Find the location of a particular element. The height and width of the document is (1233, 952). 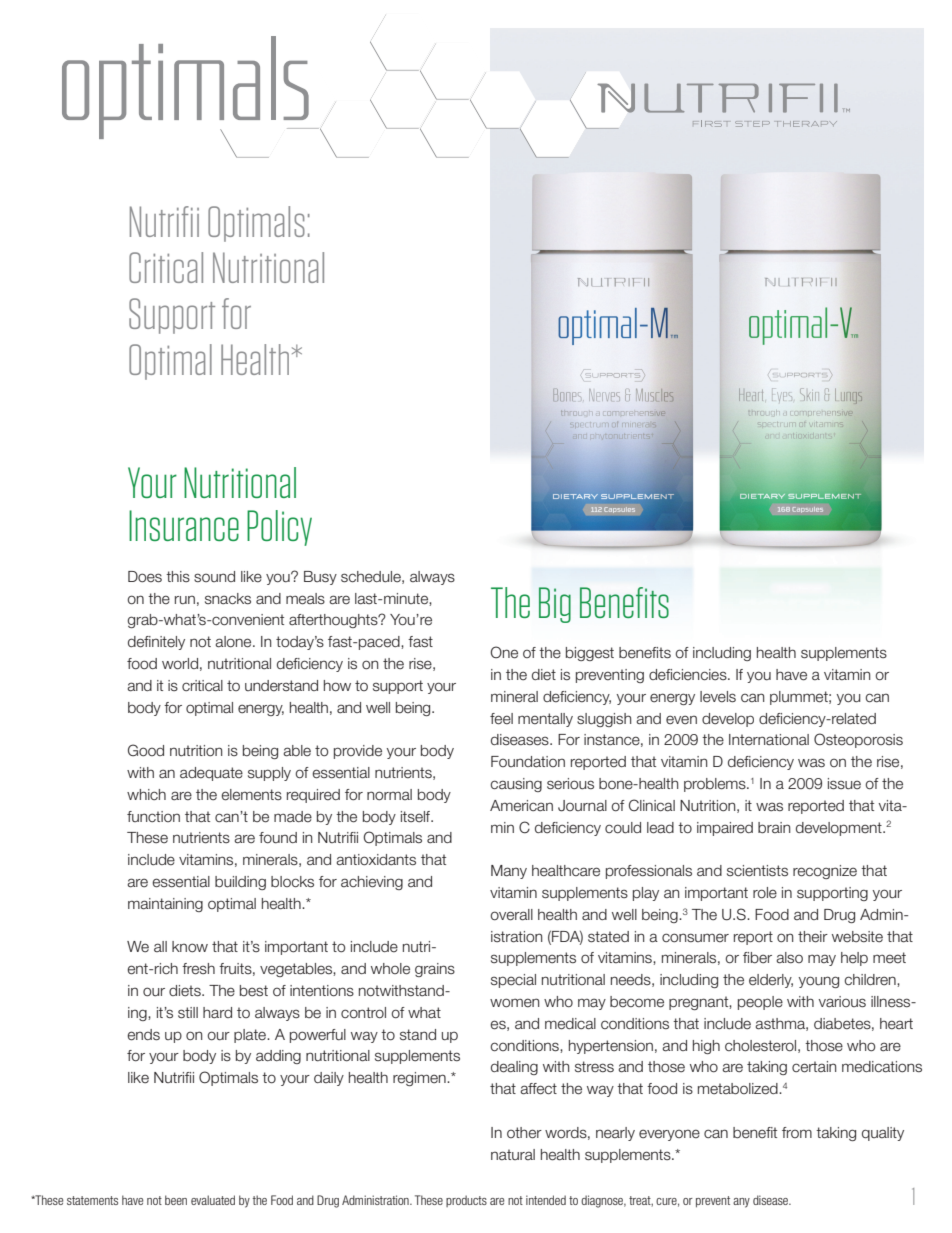

products is located at coordinates (466, 1201).
